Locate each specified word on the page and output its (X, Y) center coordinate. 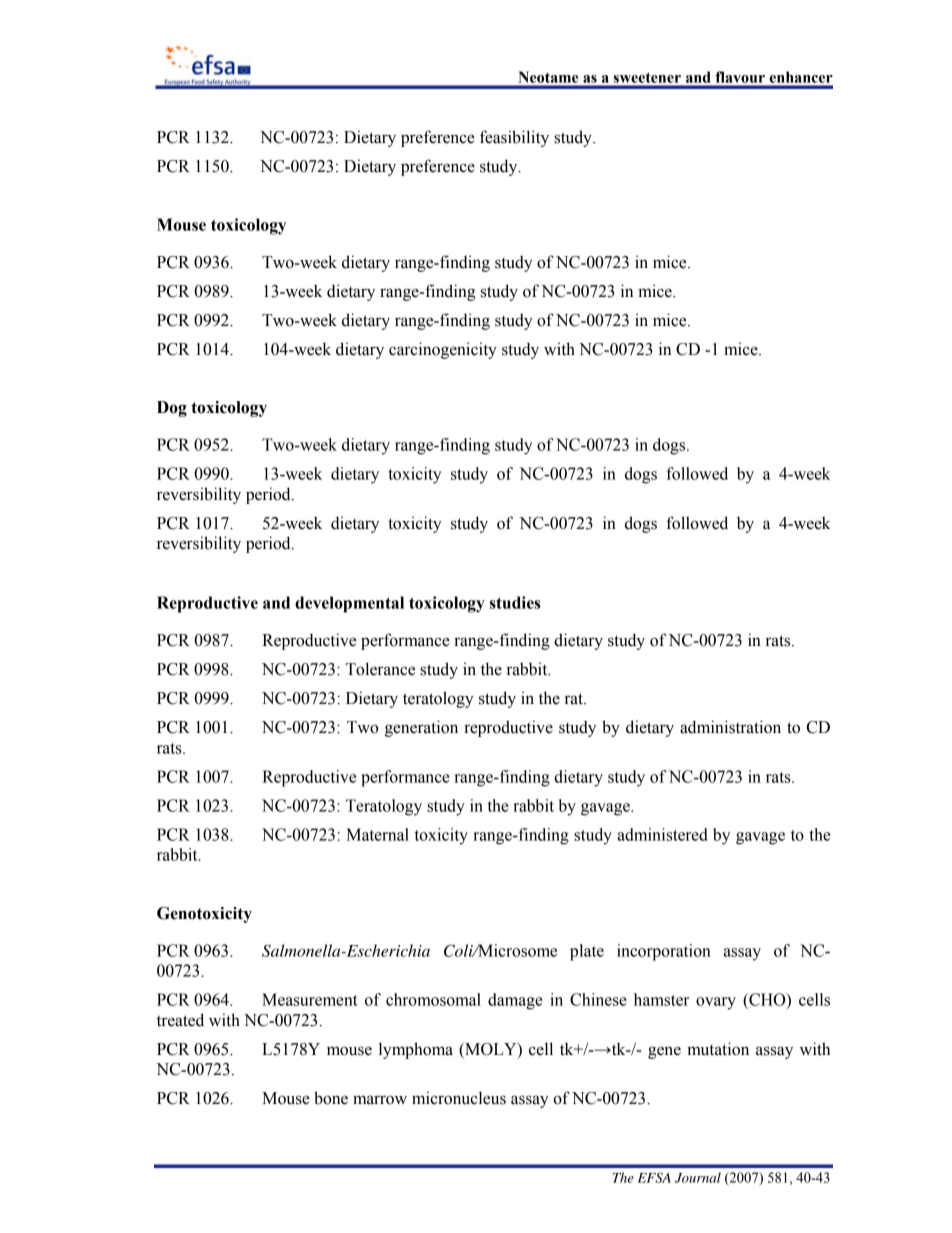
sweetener (647, 78)
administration (730, 727)
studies (515, 602)
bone (331, 1098)
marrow (380, 1100)
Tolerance (380, 669)
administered (662, 834)
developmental (349, 604)
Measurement (310, 999)
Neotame (548, 77)
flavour (740, 77)
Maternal (377, 834)
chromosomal (433, 999)
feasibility (514, 138)
